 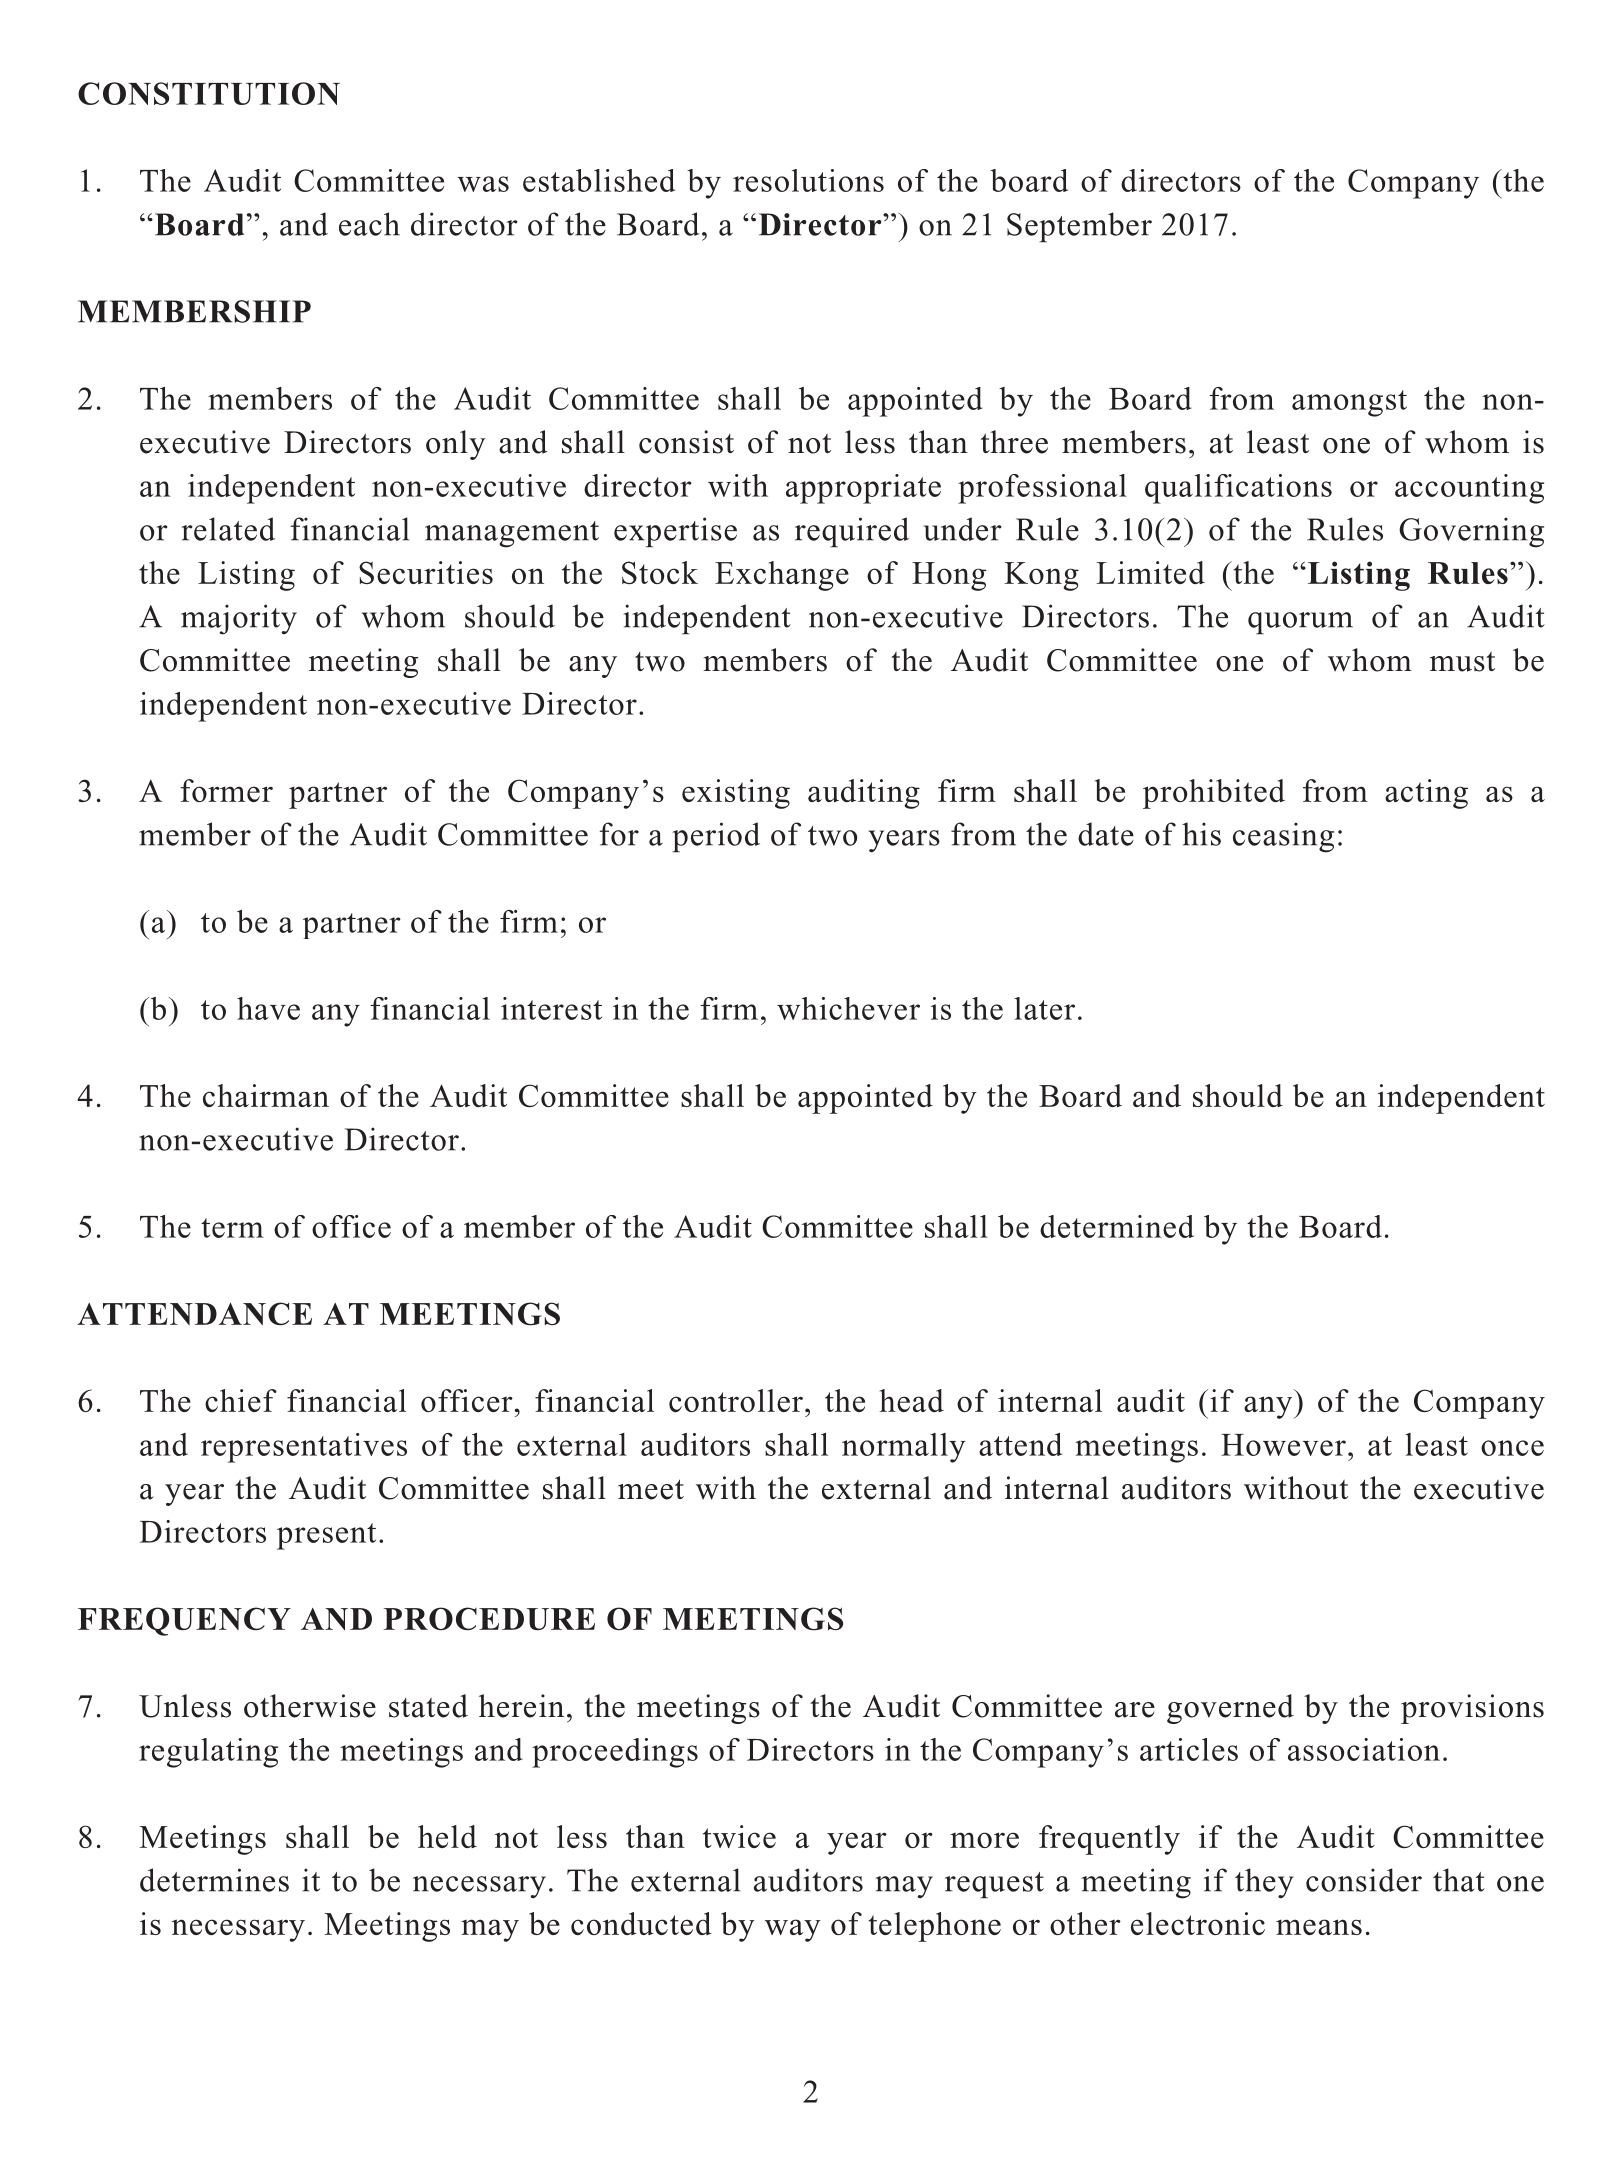 I want to click on Securities, so click(x=426, y=572).
